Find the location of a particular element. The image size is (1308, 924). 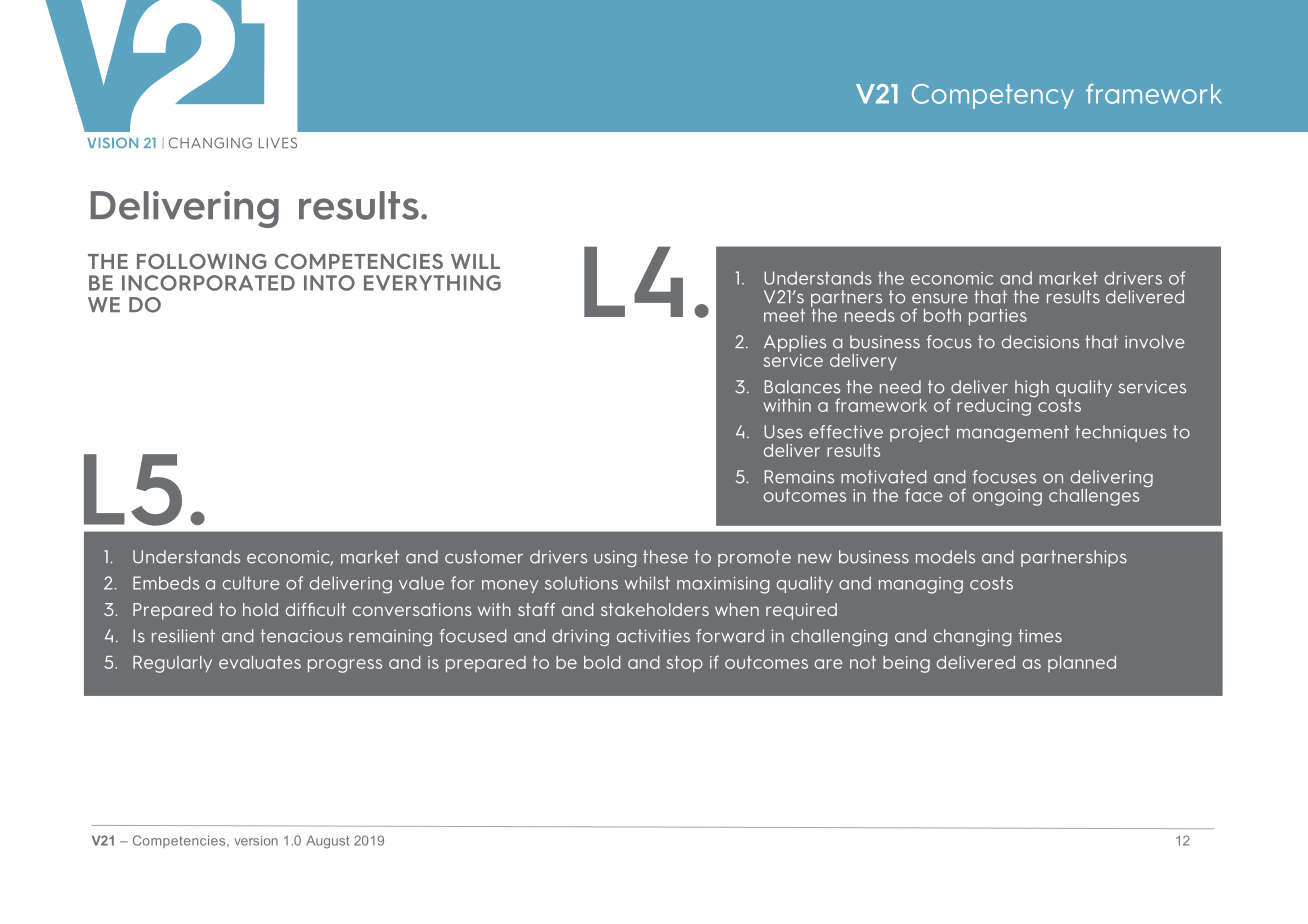

planned is located at coordinates (1082, 664).
